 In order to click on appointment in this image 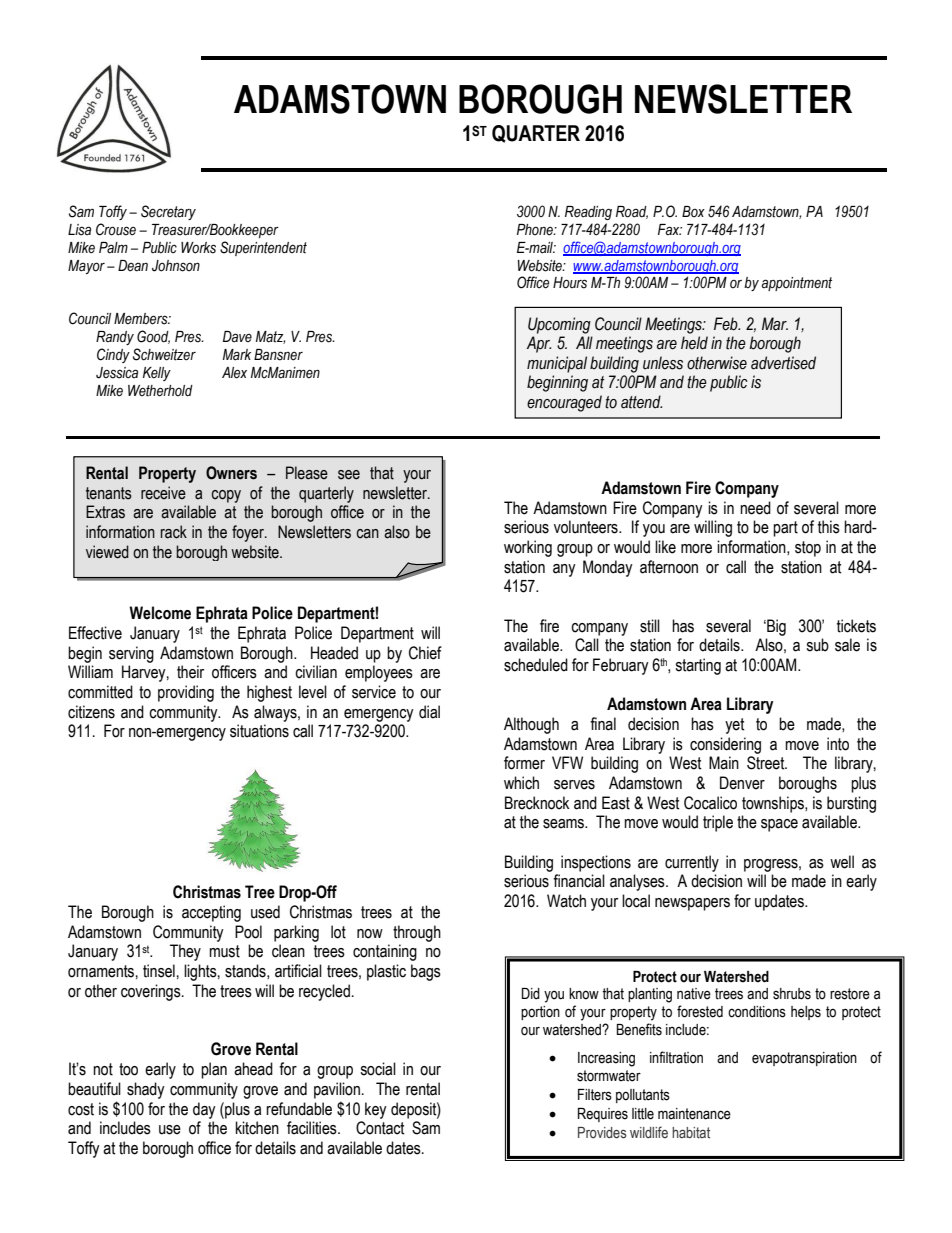, I will do `click(797, 284)`.
